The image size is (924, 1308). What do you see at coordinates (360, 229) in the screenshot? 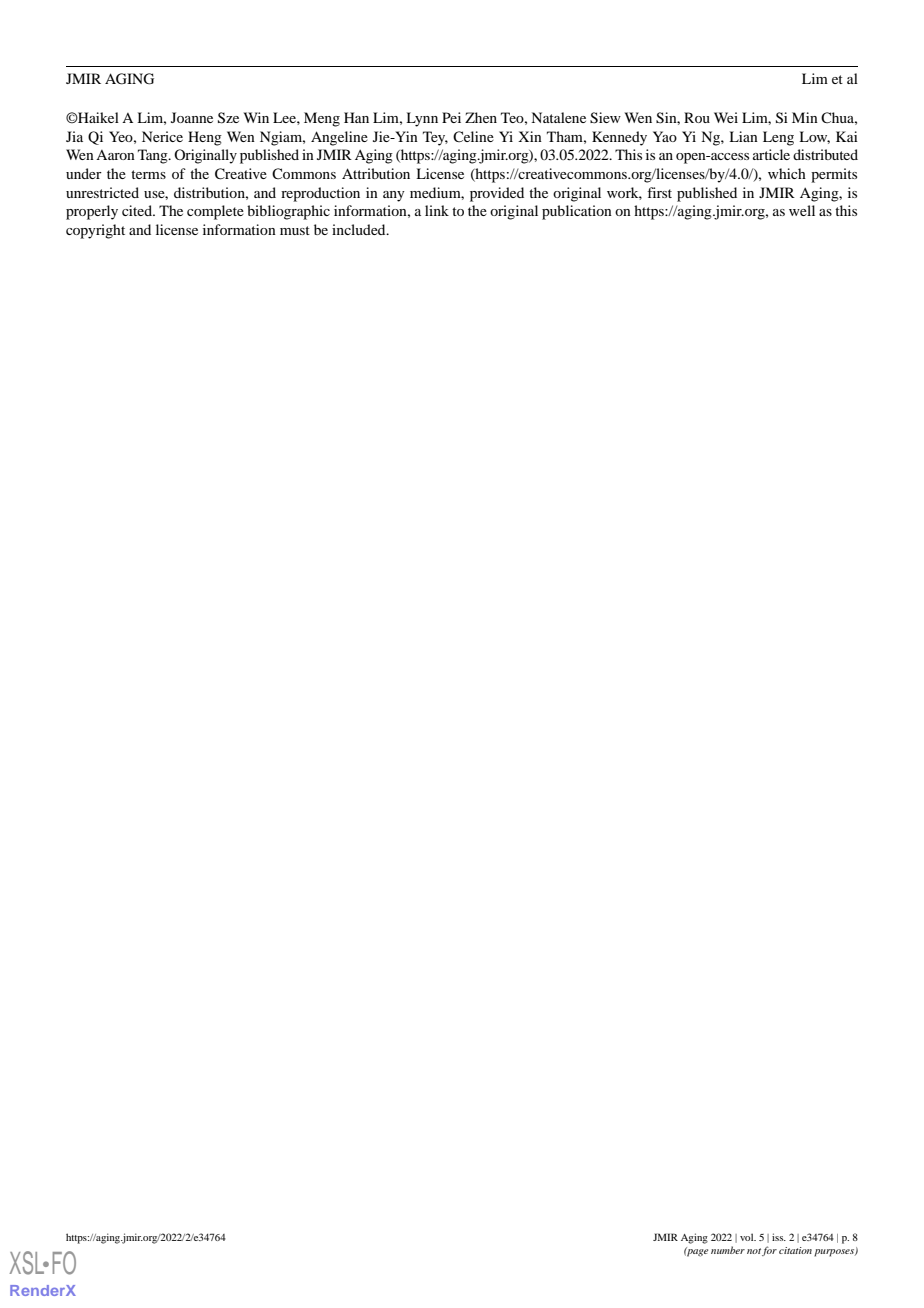
I see `included` at bounding box center [360, 229].
